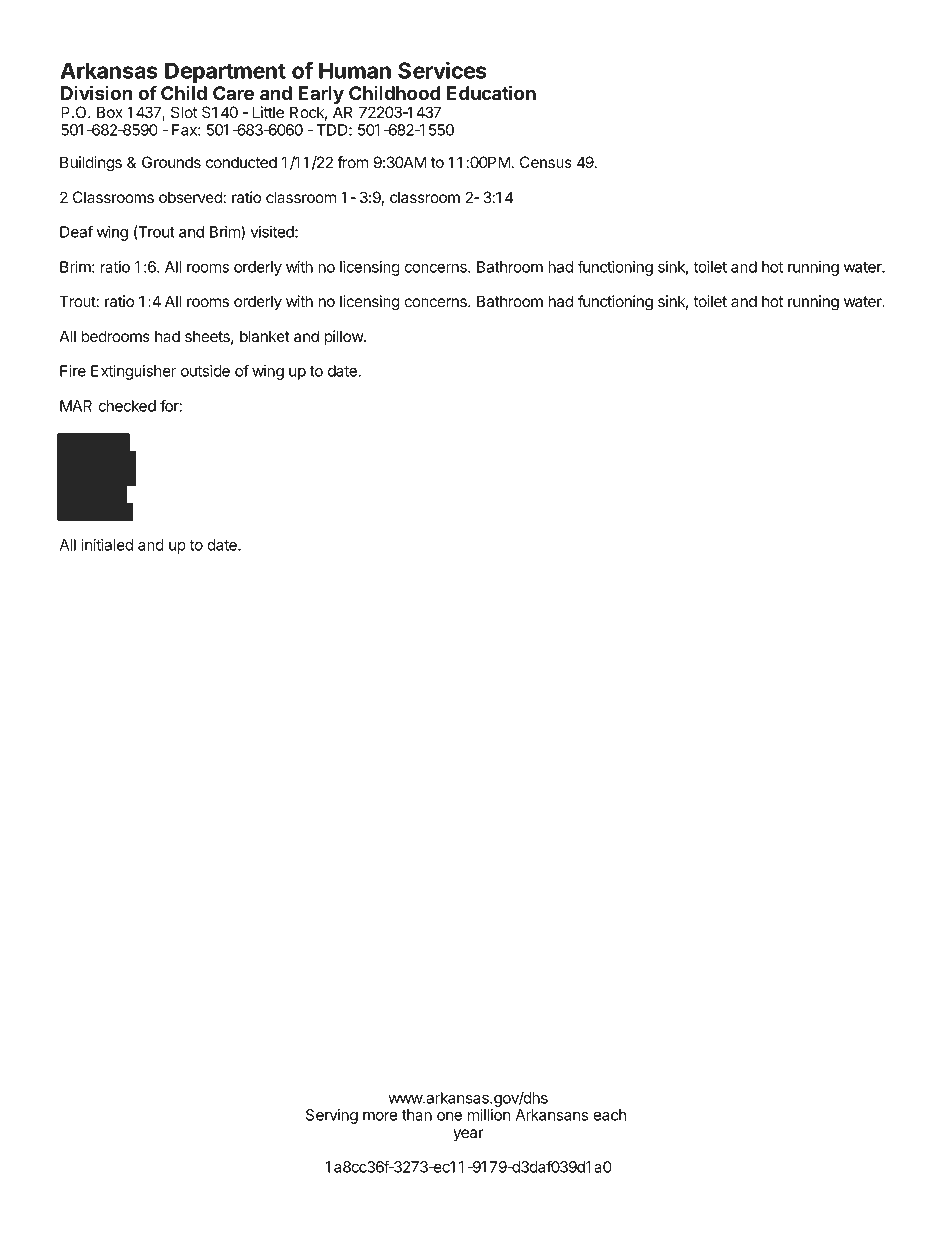 Image resolution: width=952 pixels, height=1233 pixels. I want to click on Early, so click(322, 96).
